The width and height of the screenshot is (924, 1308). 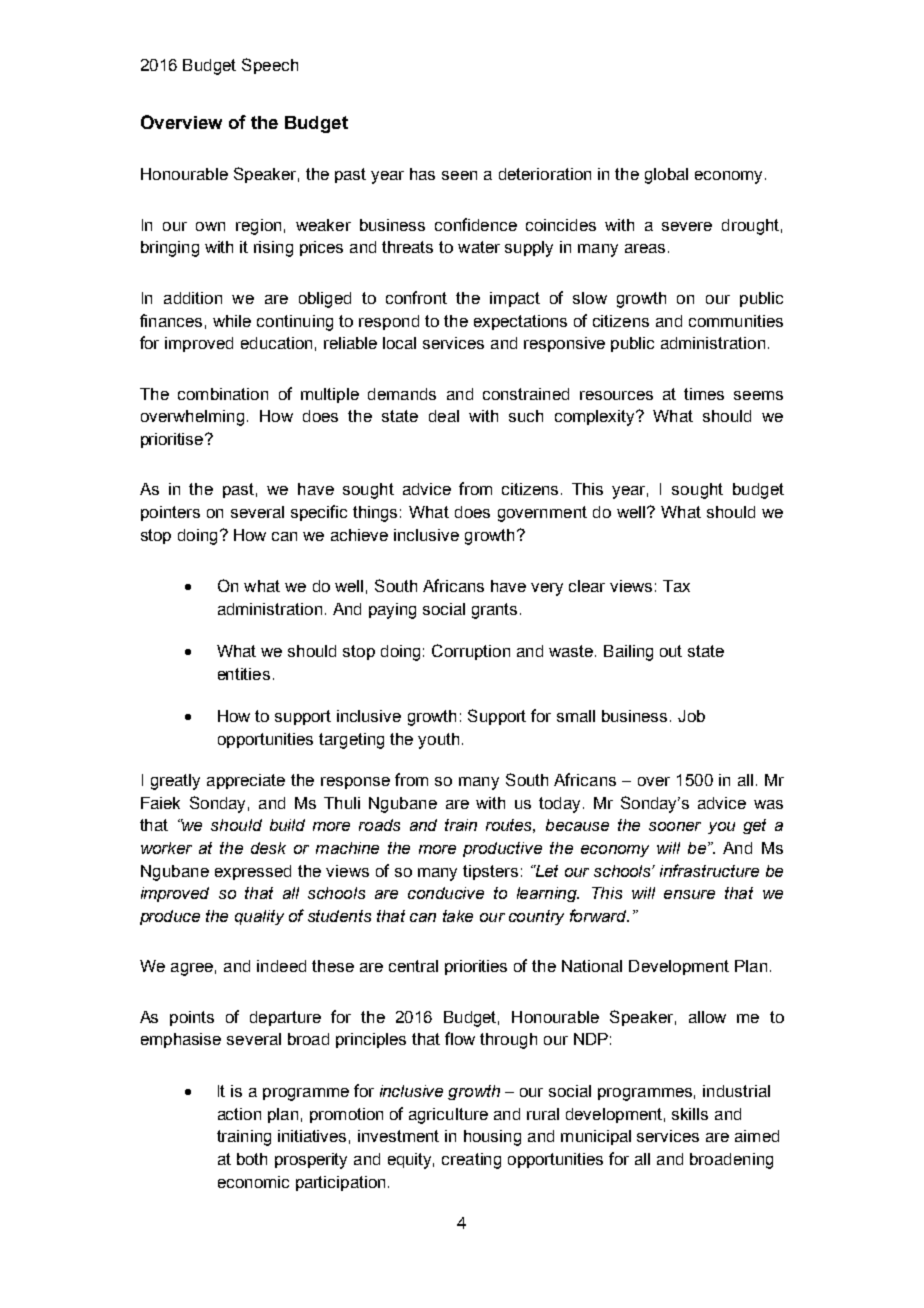 What do you see at coordinates (736, 321) in the screenshot?
I see `communities` at bounding box center [736, 321].
